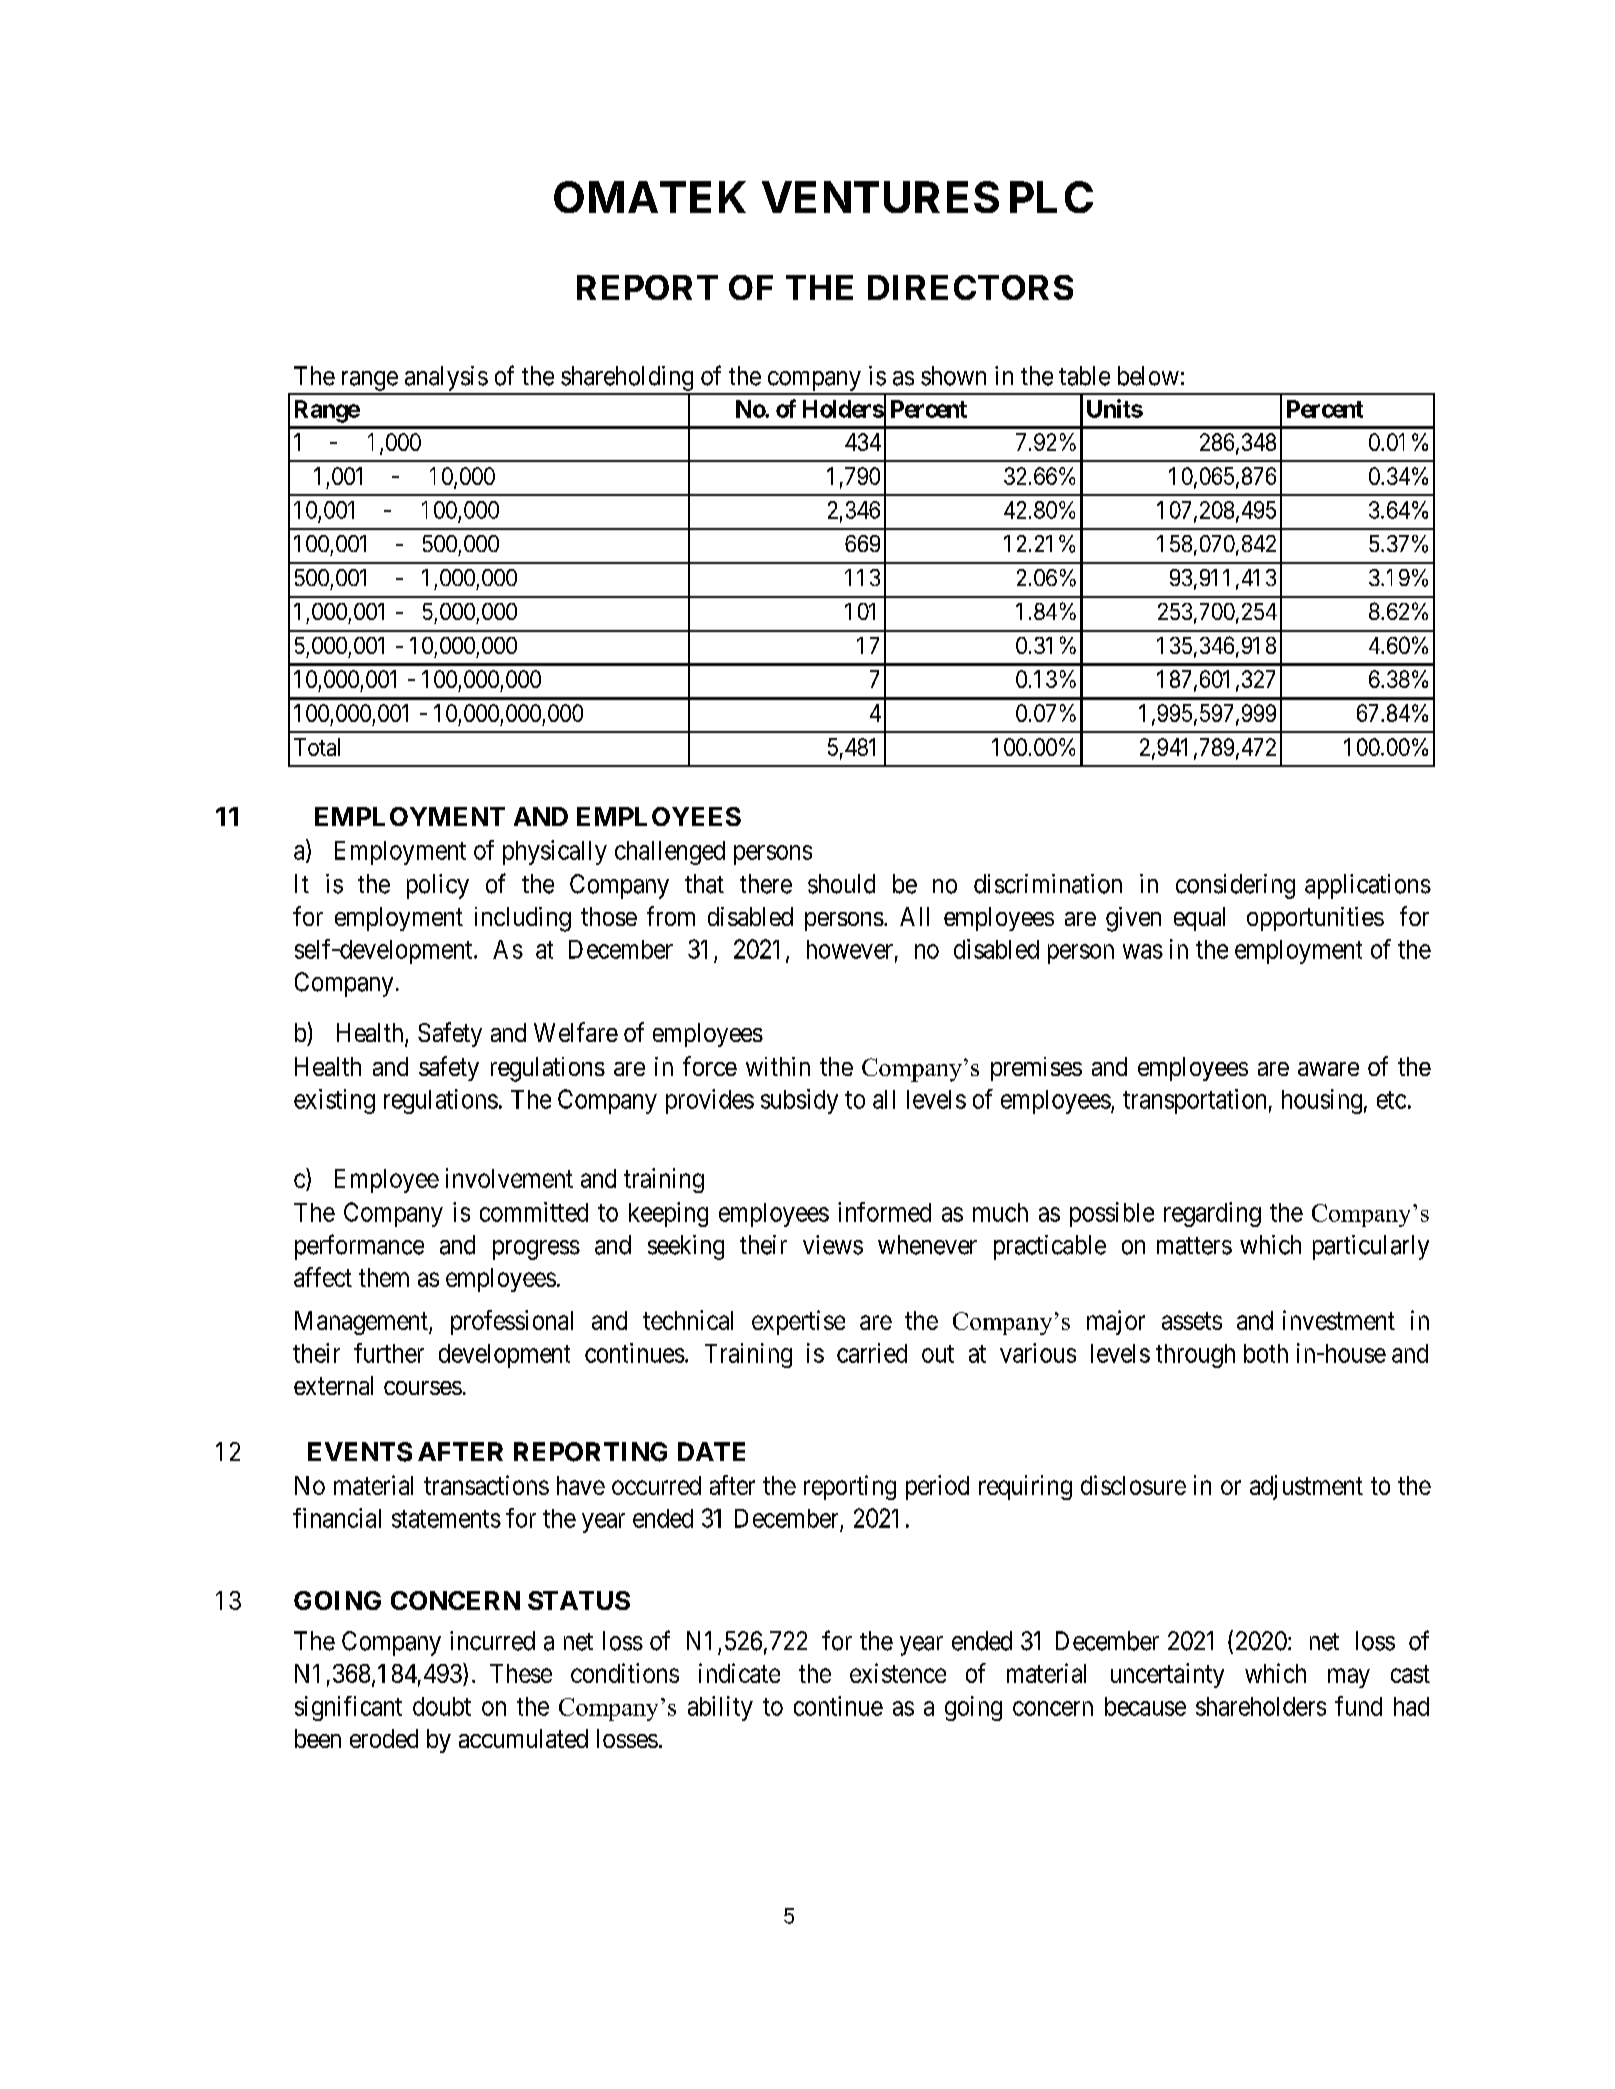 This screenshot has width=1615, height=2089. What do you see at coordinates (389, 1353) in the screenshot?
I see `further` at bounding box center [389, 1353].
